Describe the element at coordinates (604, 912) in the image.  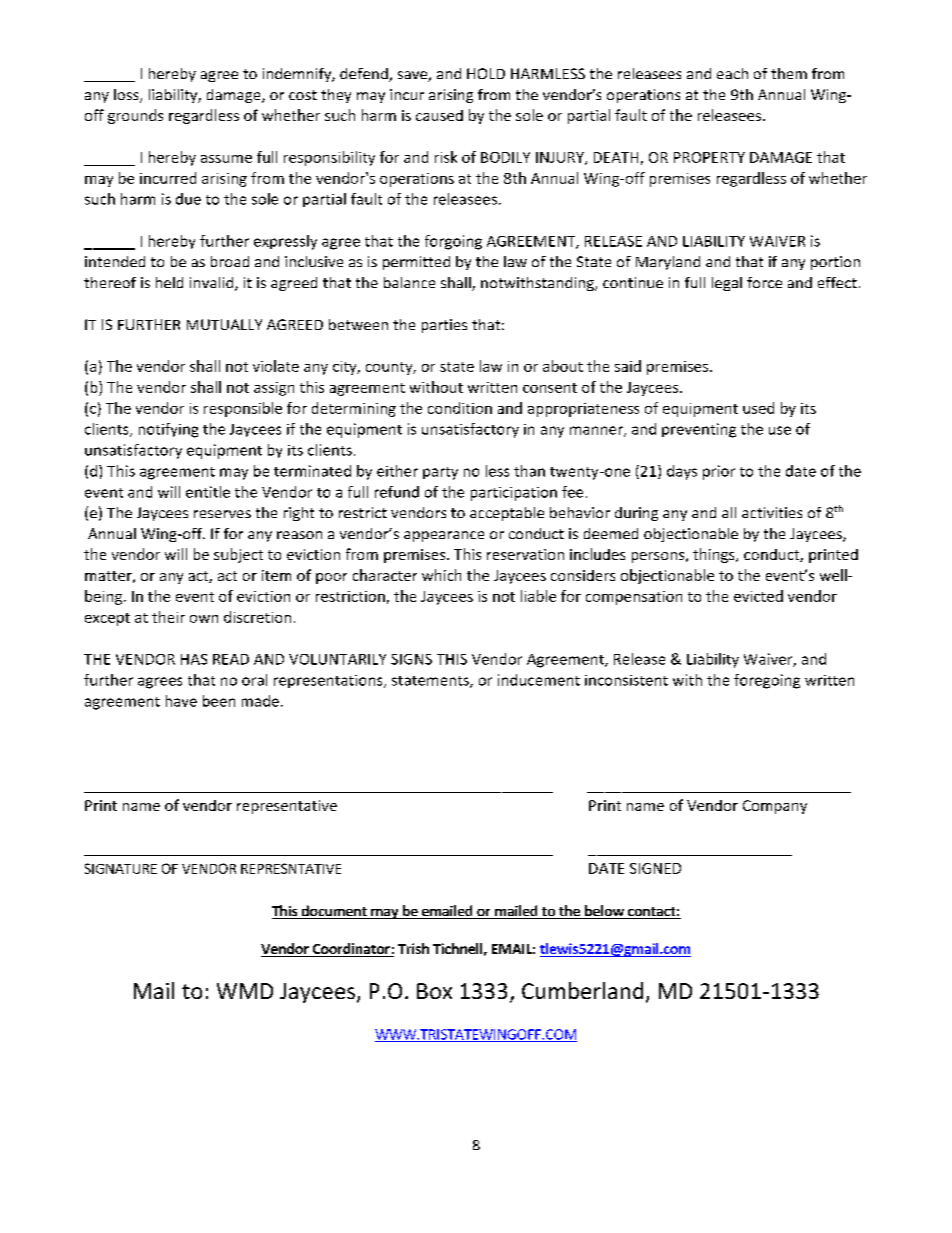
I see `below` at that location.
